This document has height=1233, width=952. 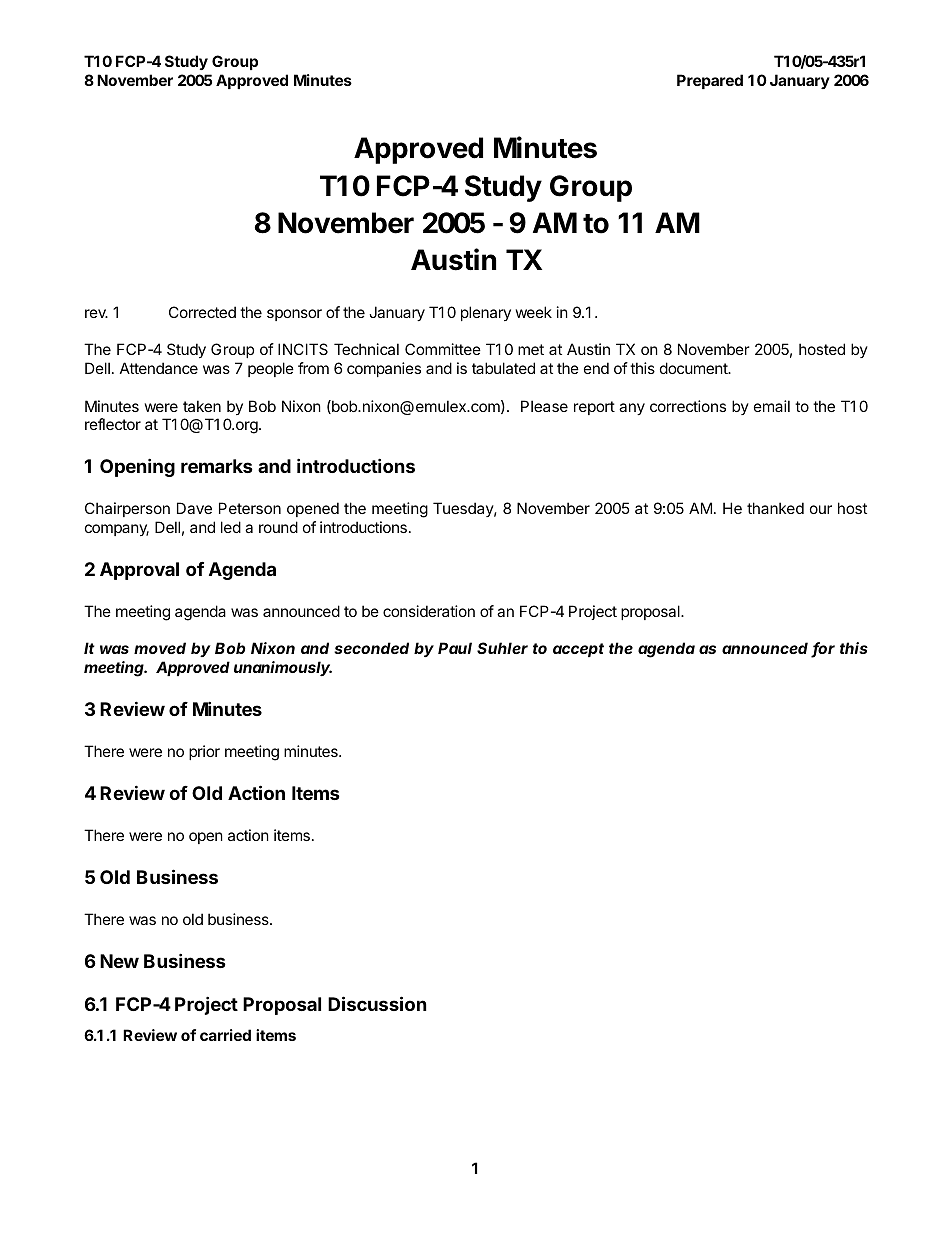 What do you see at coordinates (225, 1035) in the document?
I see `carried` at bounding box center [225, 1035].
